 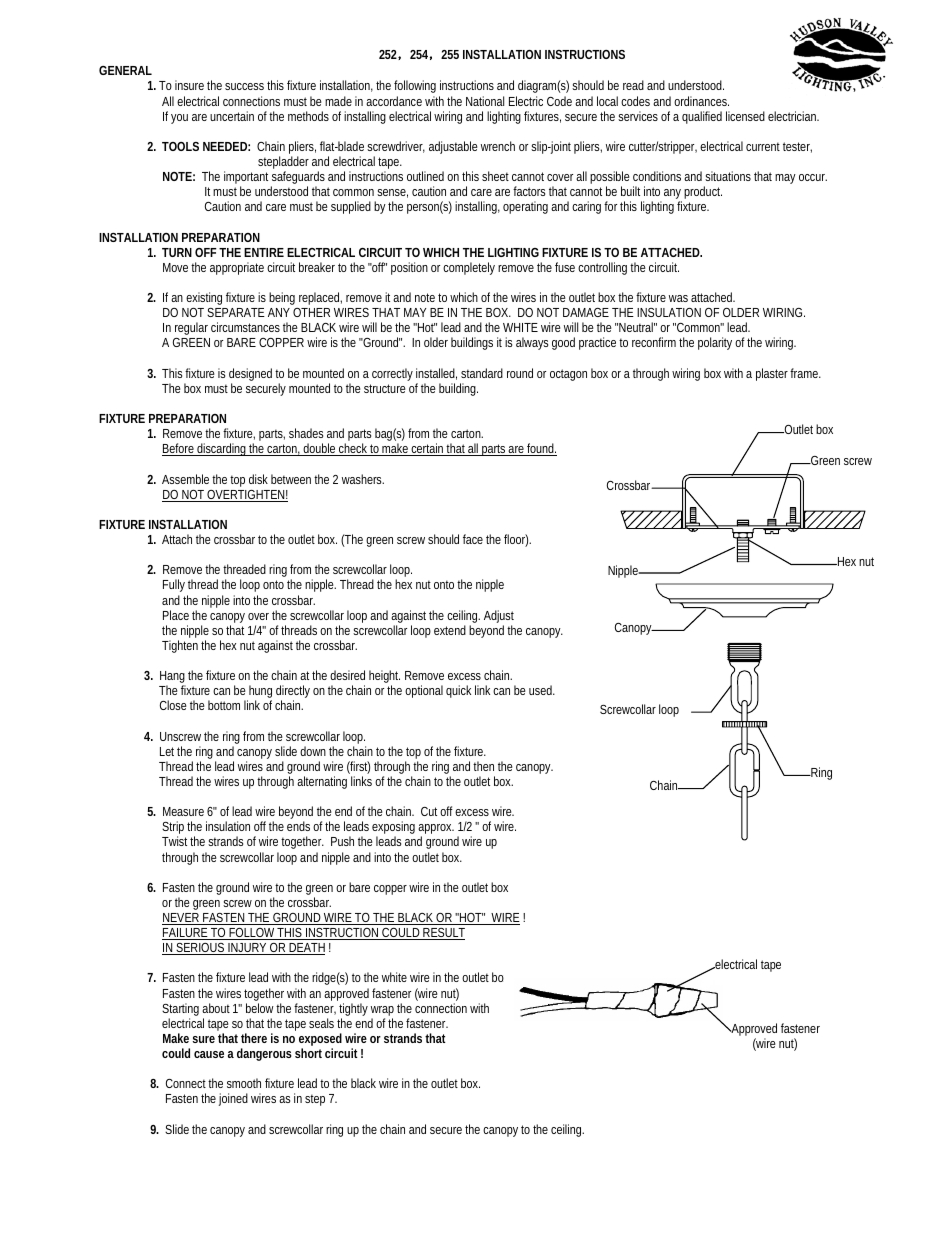 I want to click on Close, so click(x=173, y=705).
